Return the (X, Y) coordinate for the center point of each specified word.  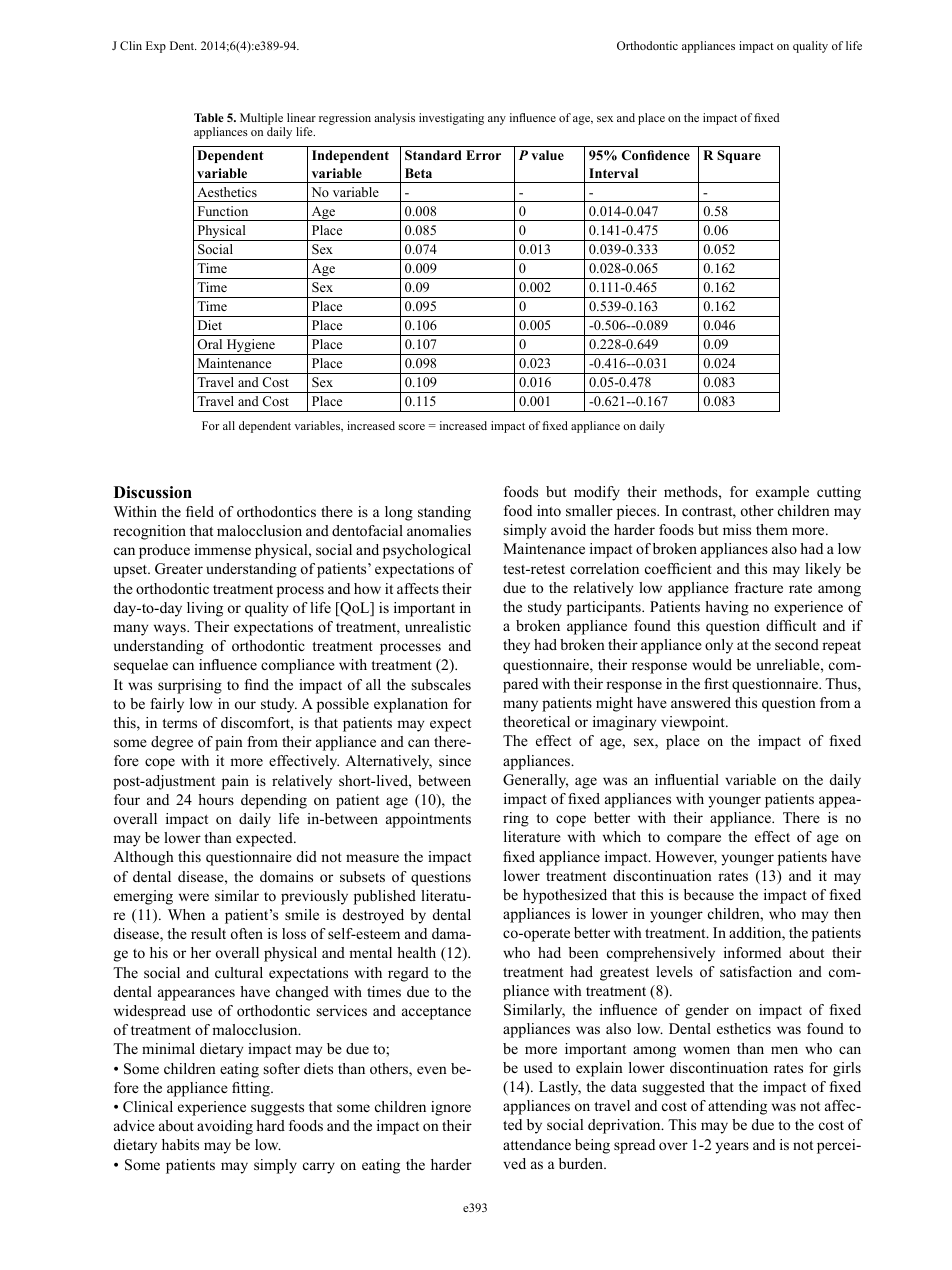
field (200, 511)
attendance (537, 1144)
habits (180, 1144)
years (732, 1148)
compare (694, 840)
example (782, 493)
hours (216, 799)
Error (483, 155)
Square (739, 156)
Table (209, 117)
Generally (535, 781)
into (549, 510)
